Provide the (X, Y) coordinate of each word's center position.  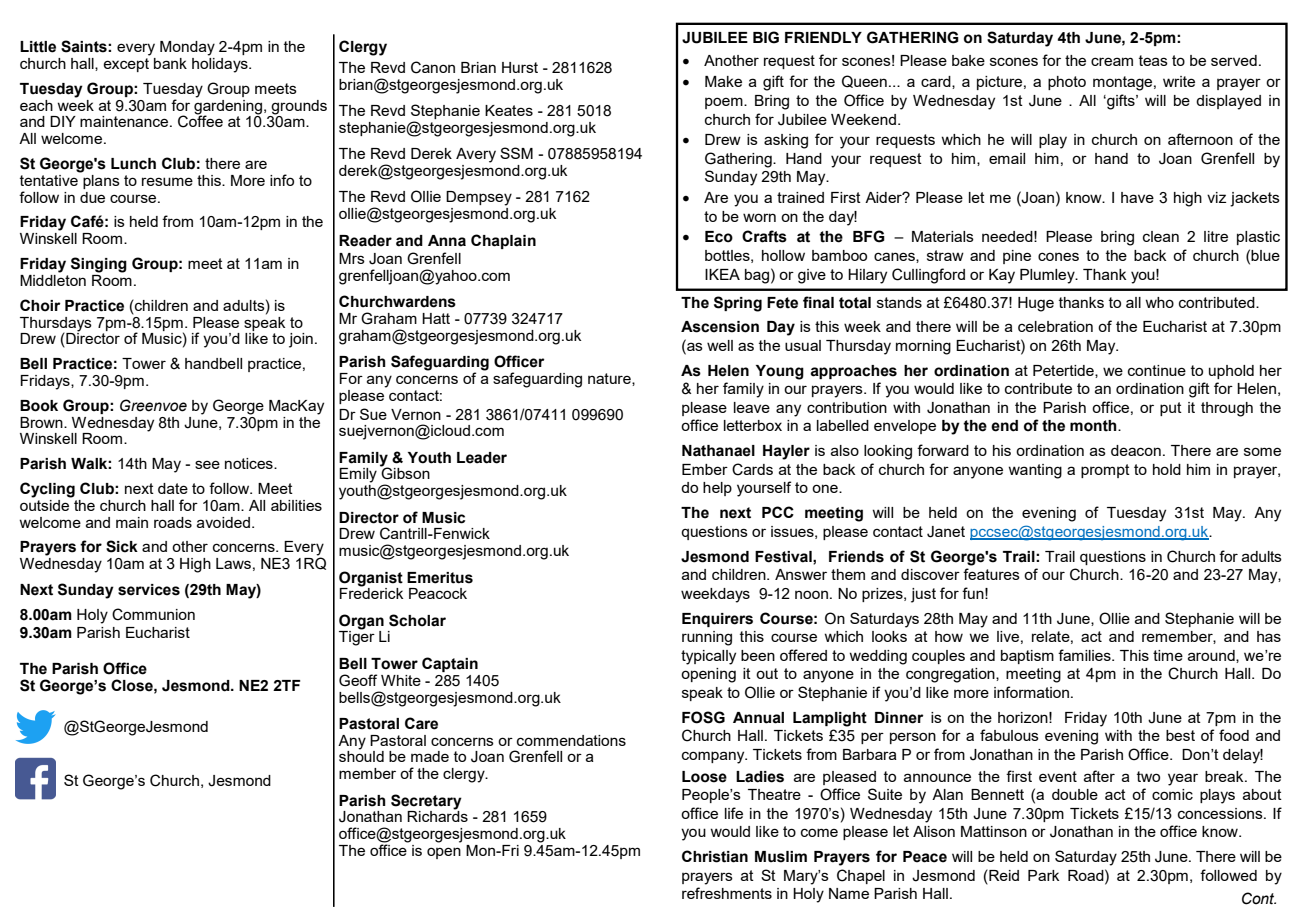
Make (723, 81)
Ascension (720, 327)
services (149, 590)
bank (170, 63)
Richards (437, 815)
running (707, 638)
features (991, 574)
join (301, 340)
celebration (1055, 326)
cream (1112, 61)
